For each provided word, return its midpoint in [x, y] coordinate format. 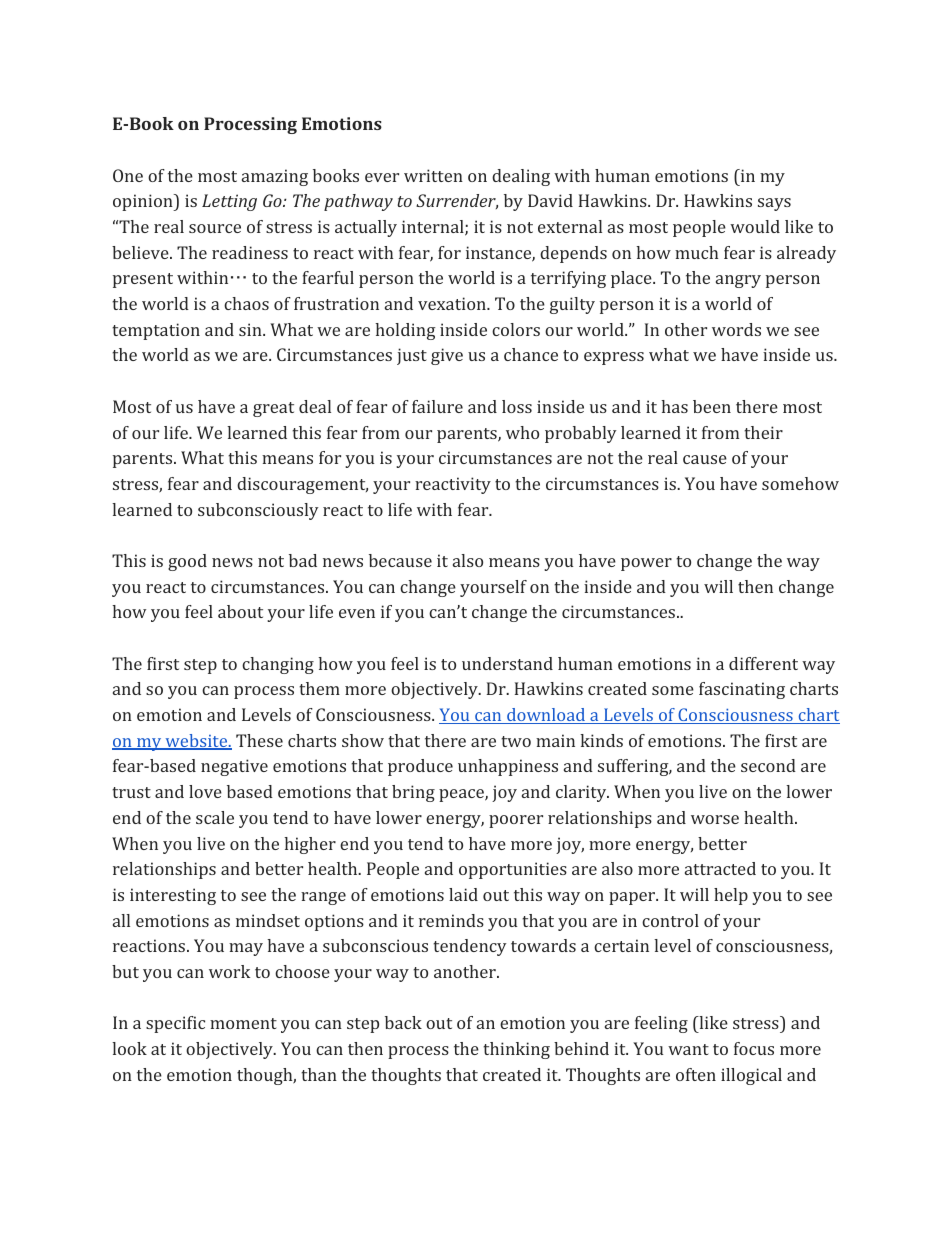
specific [175, 1024]
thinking [516, 1050]
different [763, 663]
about [240, 611]
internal [434, 228]
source [215, 228]
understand [507, 663]
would [755, 226]
